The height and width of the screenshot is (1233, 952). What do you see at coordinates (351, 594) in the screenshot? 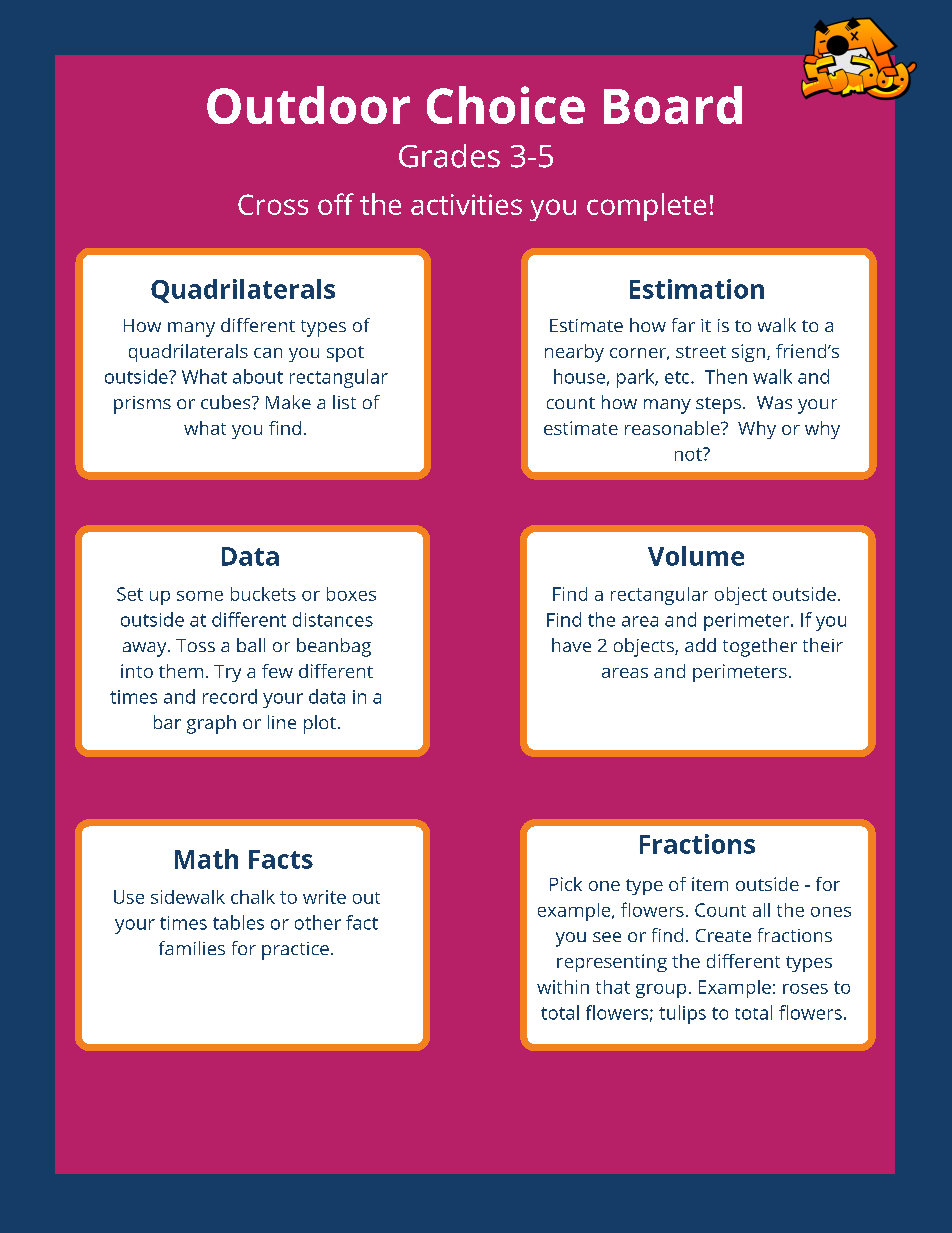
I see `boxes` at bounding box center [351, 594].
